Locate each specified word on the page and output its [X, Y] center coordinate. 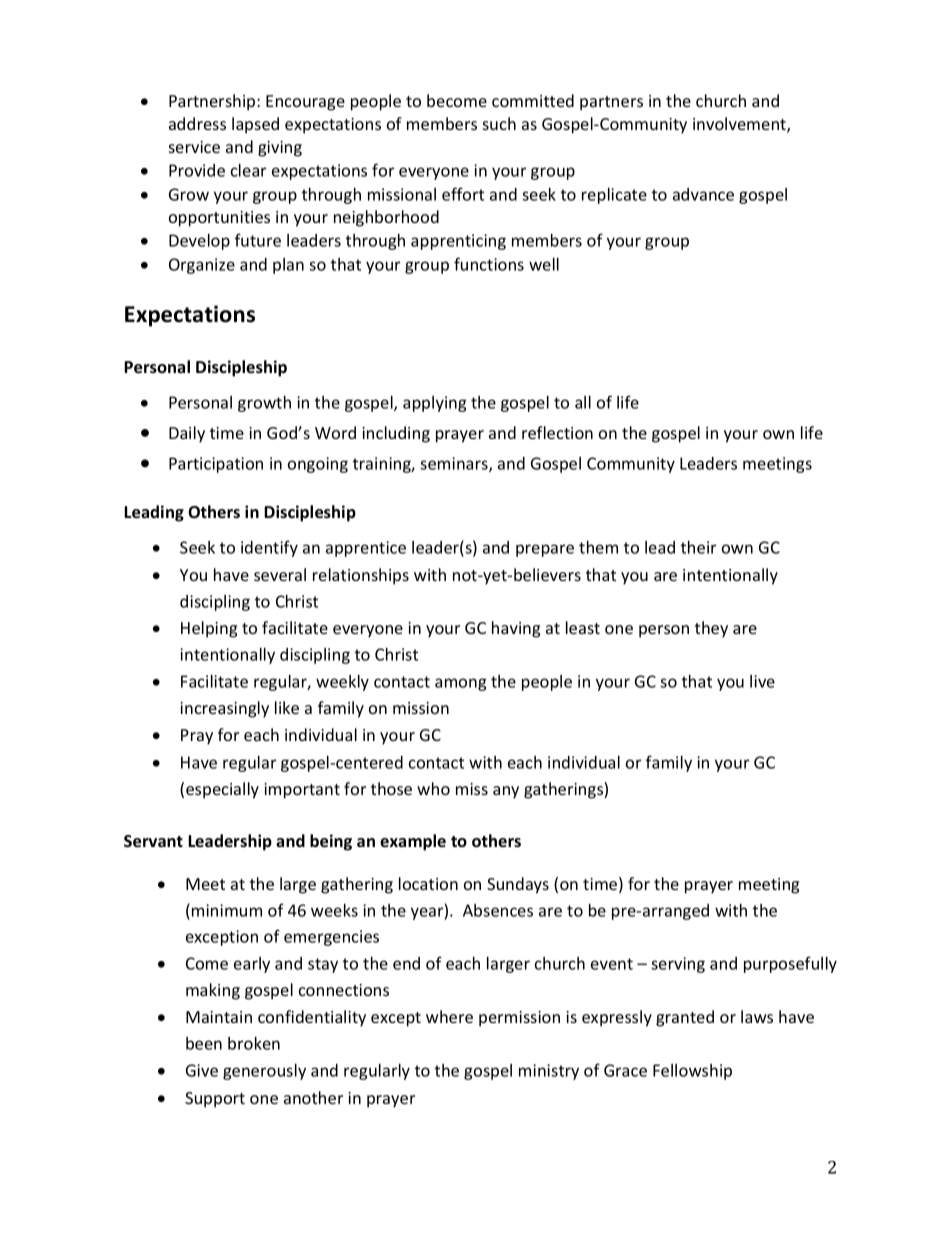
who [433, 788]
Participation [216, 465]
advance [703, 194]
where [449, 1016]
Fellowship [692, 1072]
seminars [455, 464]
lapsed [255, 125]
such [499, 123]
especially [222, 790]
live [762, 681]
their [698, 547]
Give [202, 1070]
